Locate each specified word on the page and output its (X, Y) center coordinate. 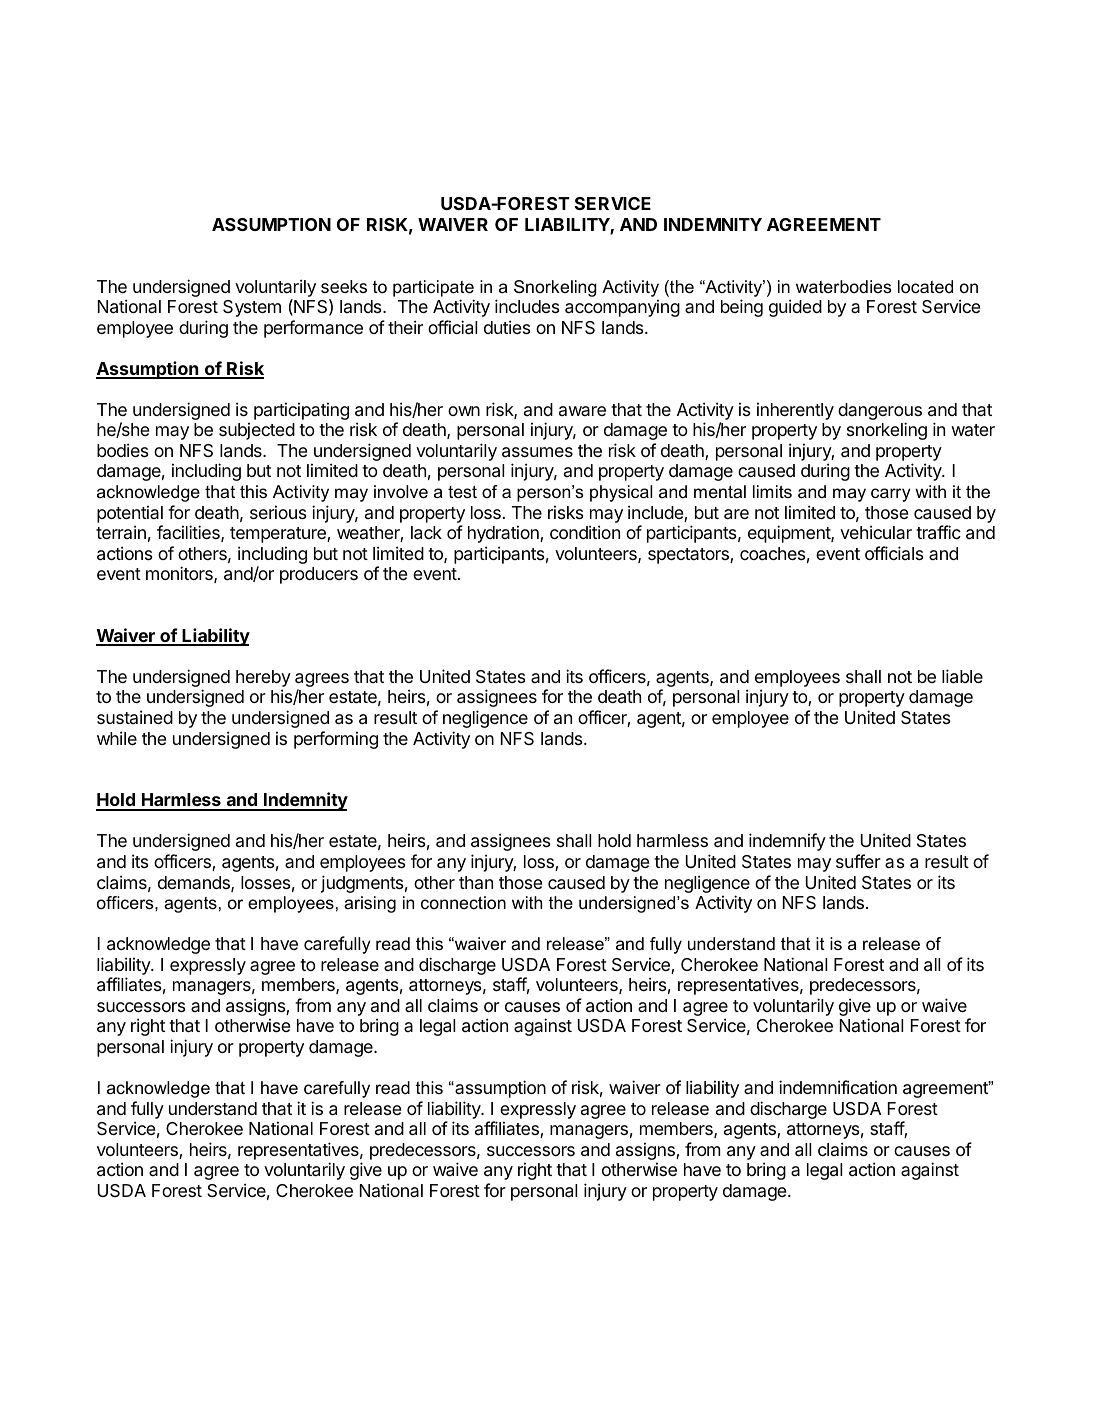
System (252, 308)
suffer (858, 861)
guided (795, 308)
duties (507, 327)
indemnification (838, 1087)
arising (370, 904)
